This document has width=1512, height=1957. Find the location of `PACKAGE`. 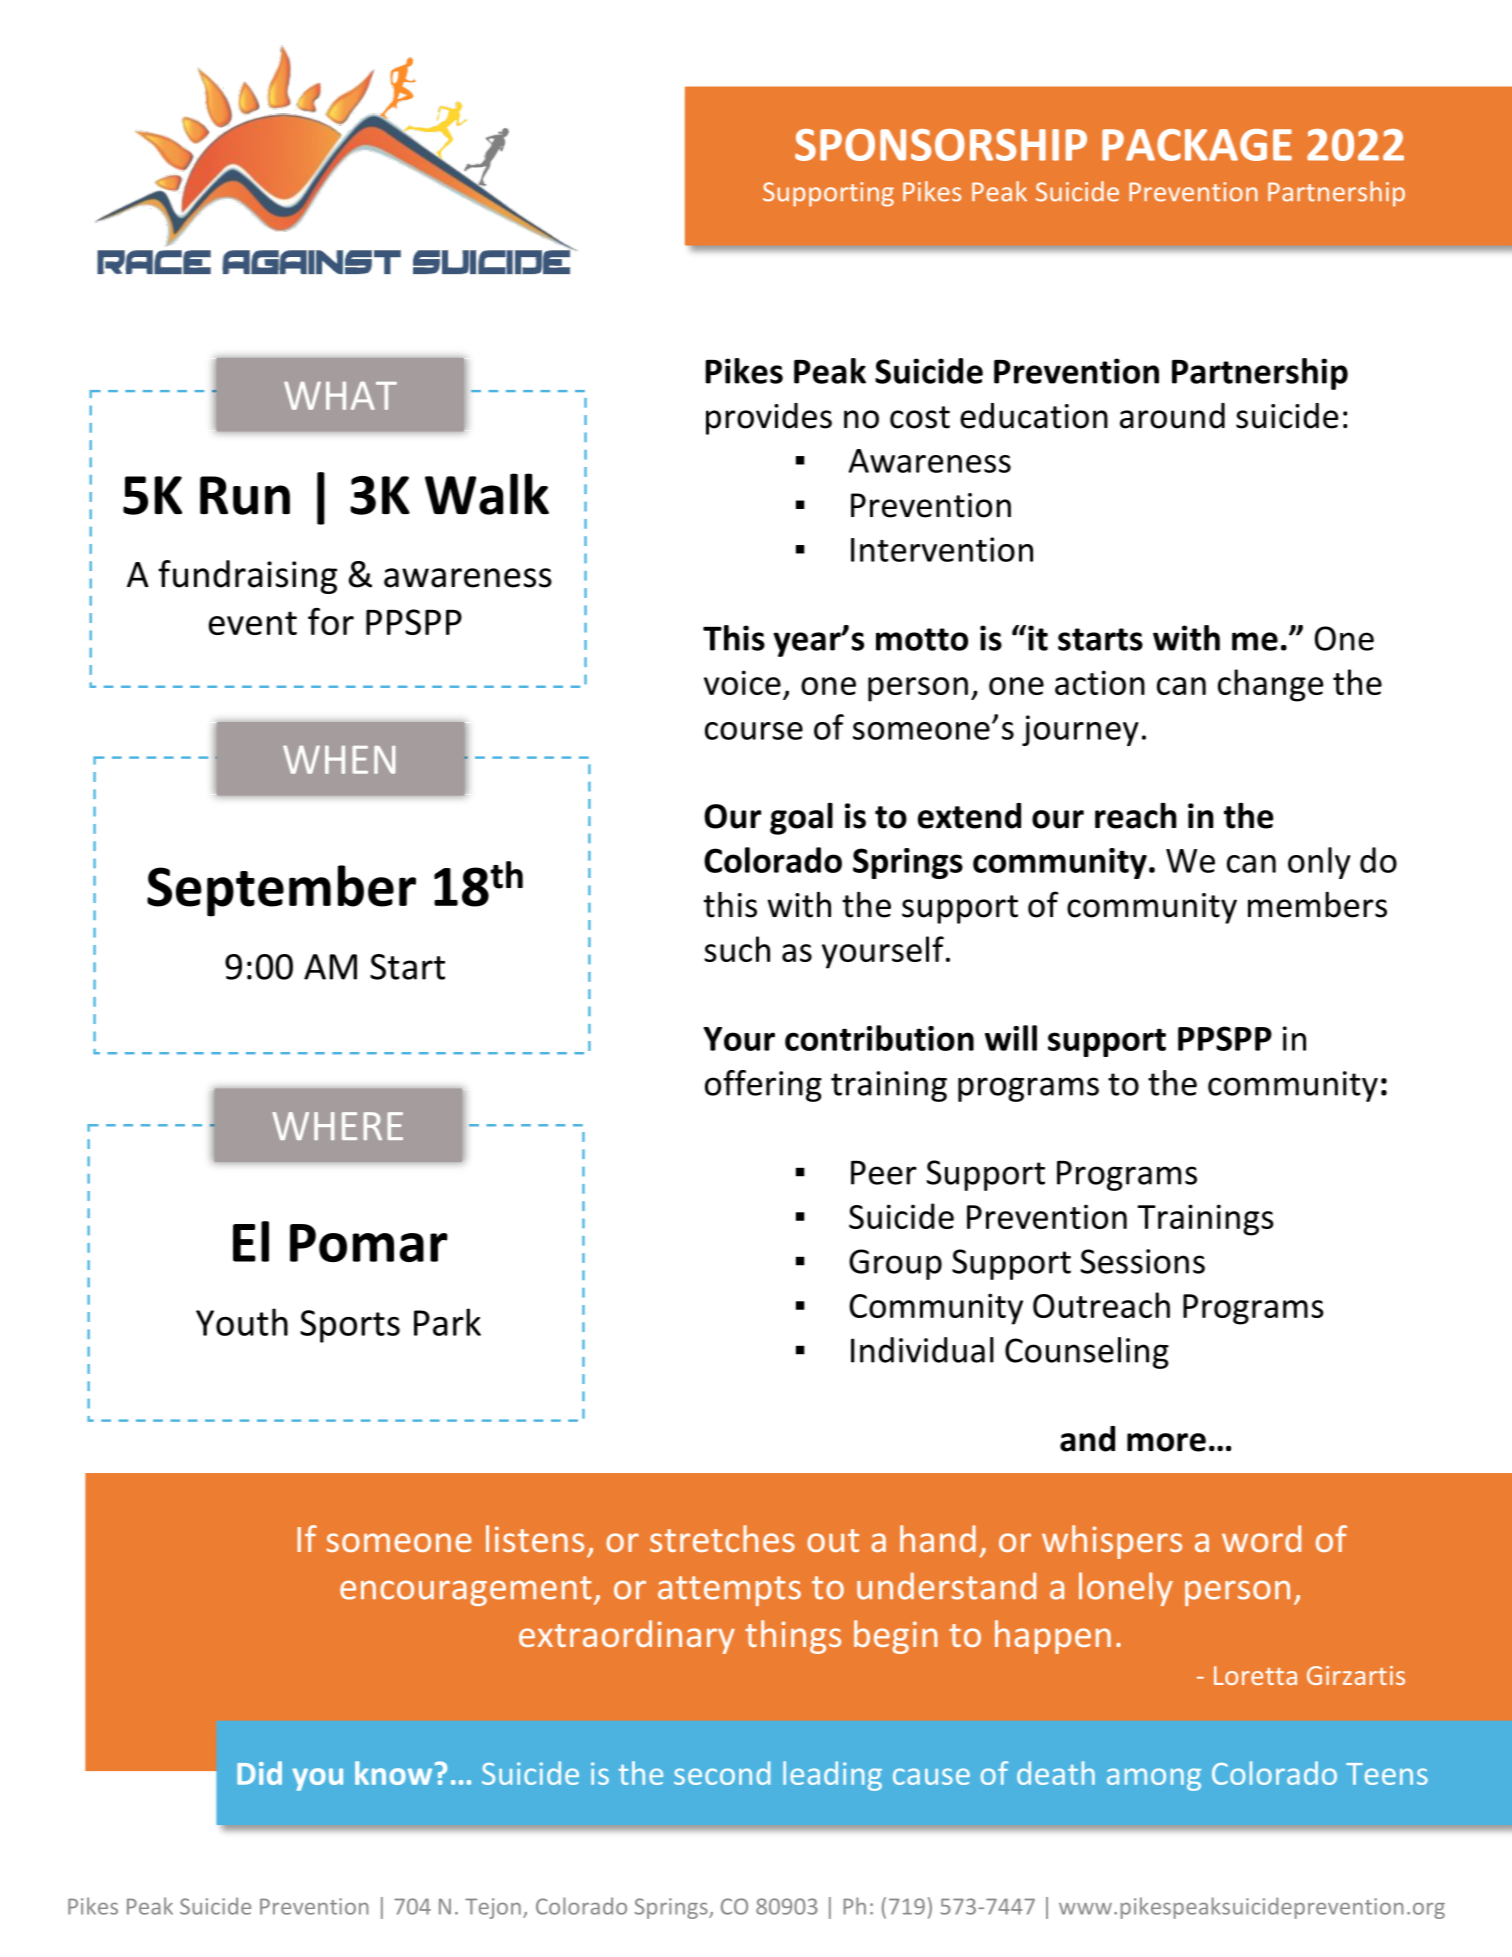

PACKAGE is located at coordinates (1197, 145).
